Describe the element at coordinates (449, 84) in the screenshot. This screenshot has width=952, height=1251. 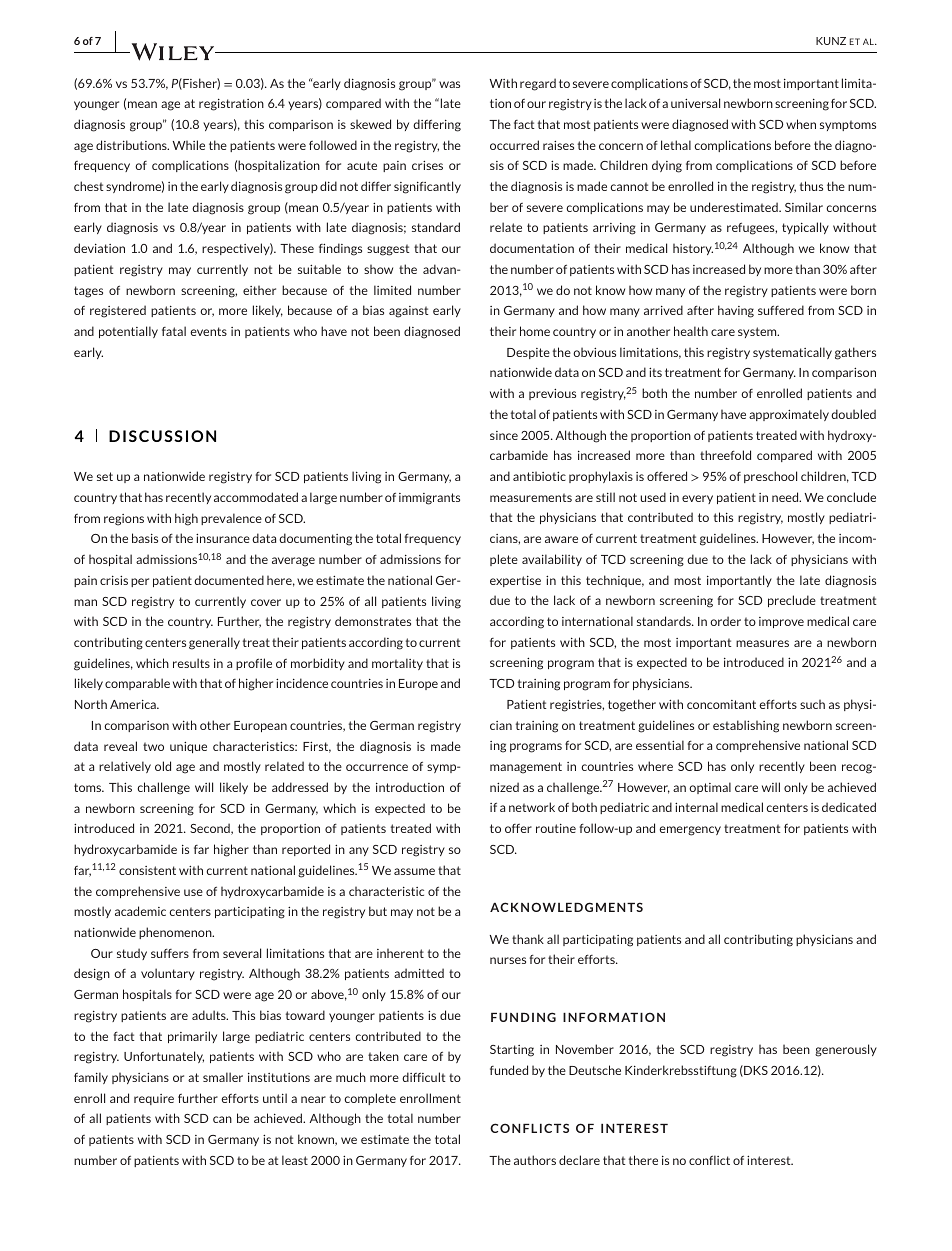
I see `was` at that location.
